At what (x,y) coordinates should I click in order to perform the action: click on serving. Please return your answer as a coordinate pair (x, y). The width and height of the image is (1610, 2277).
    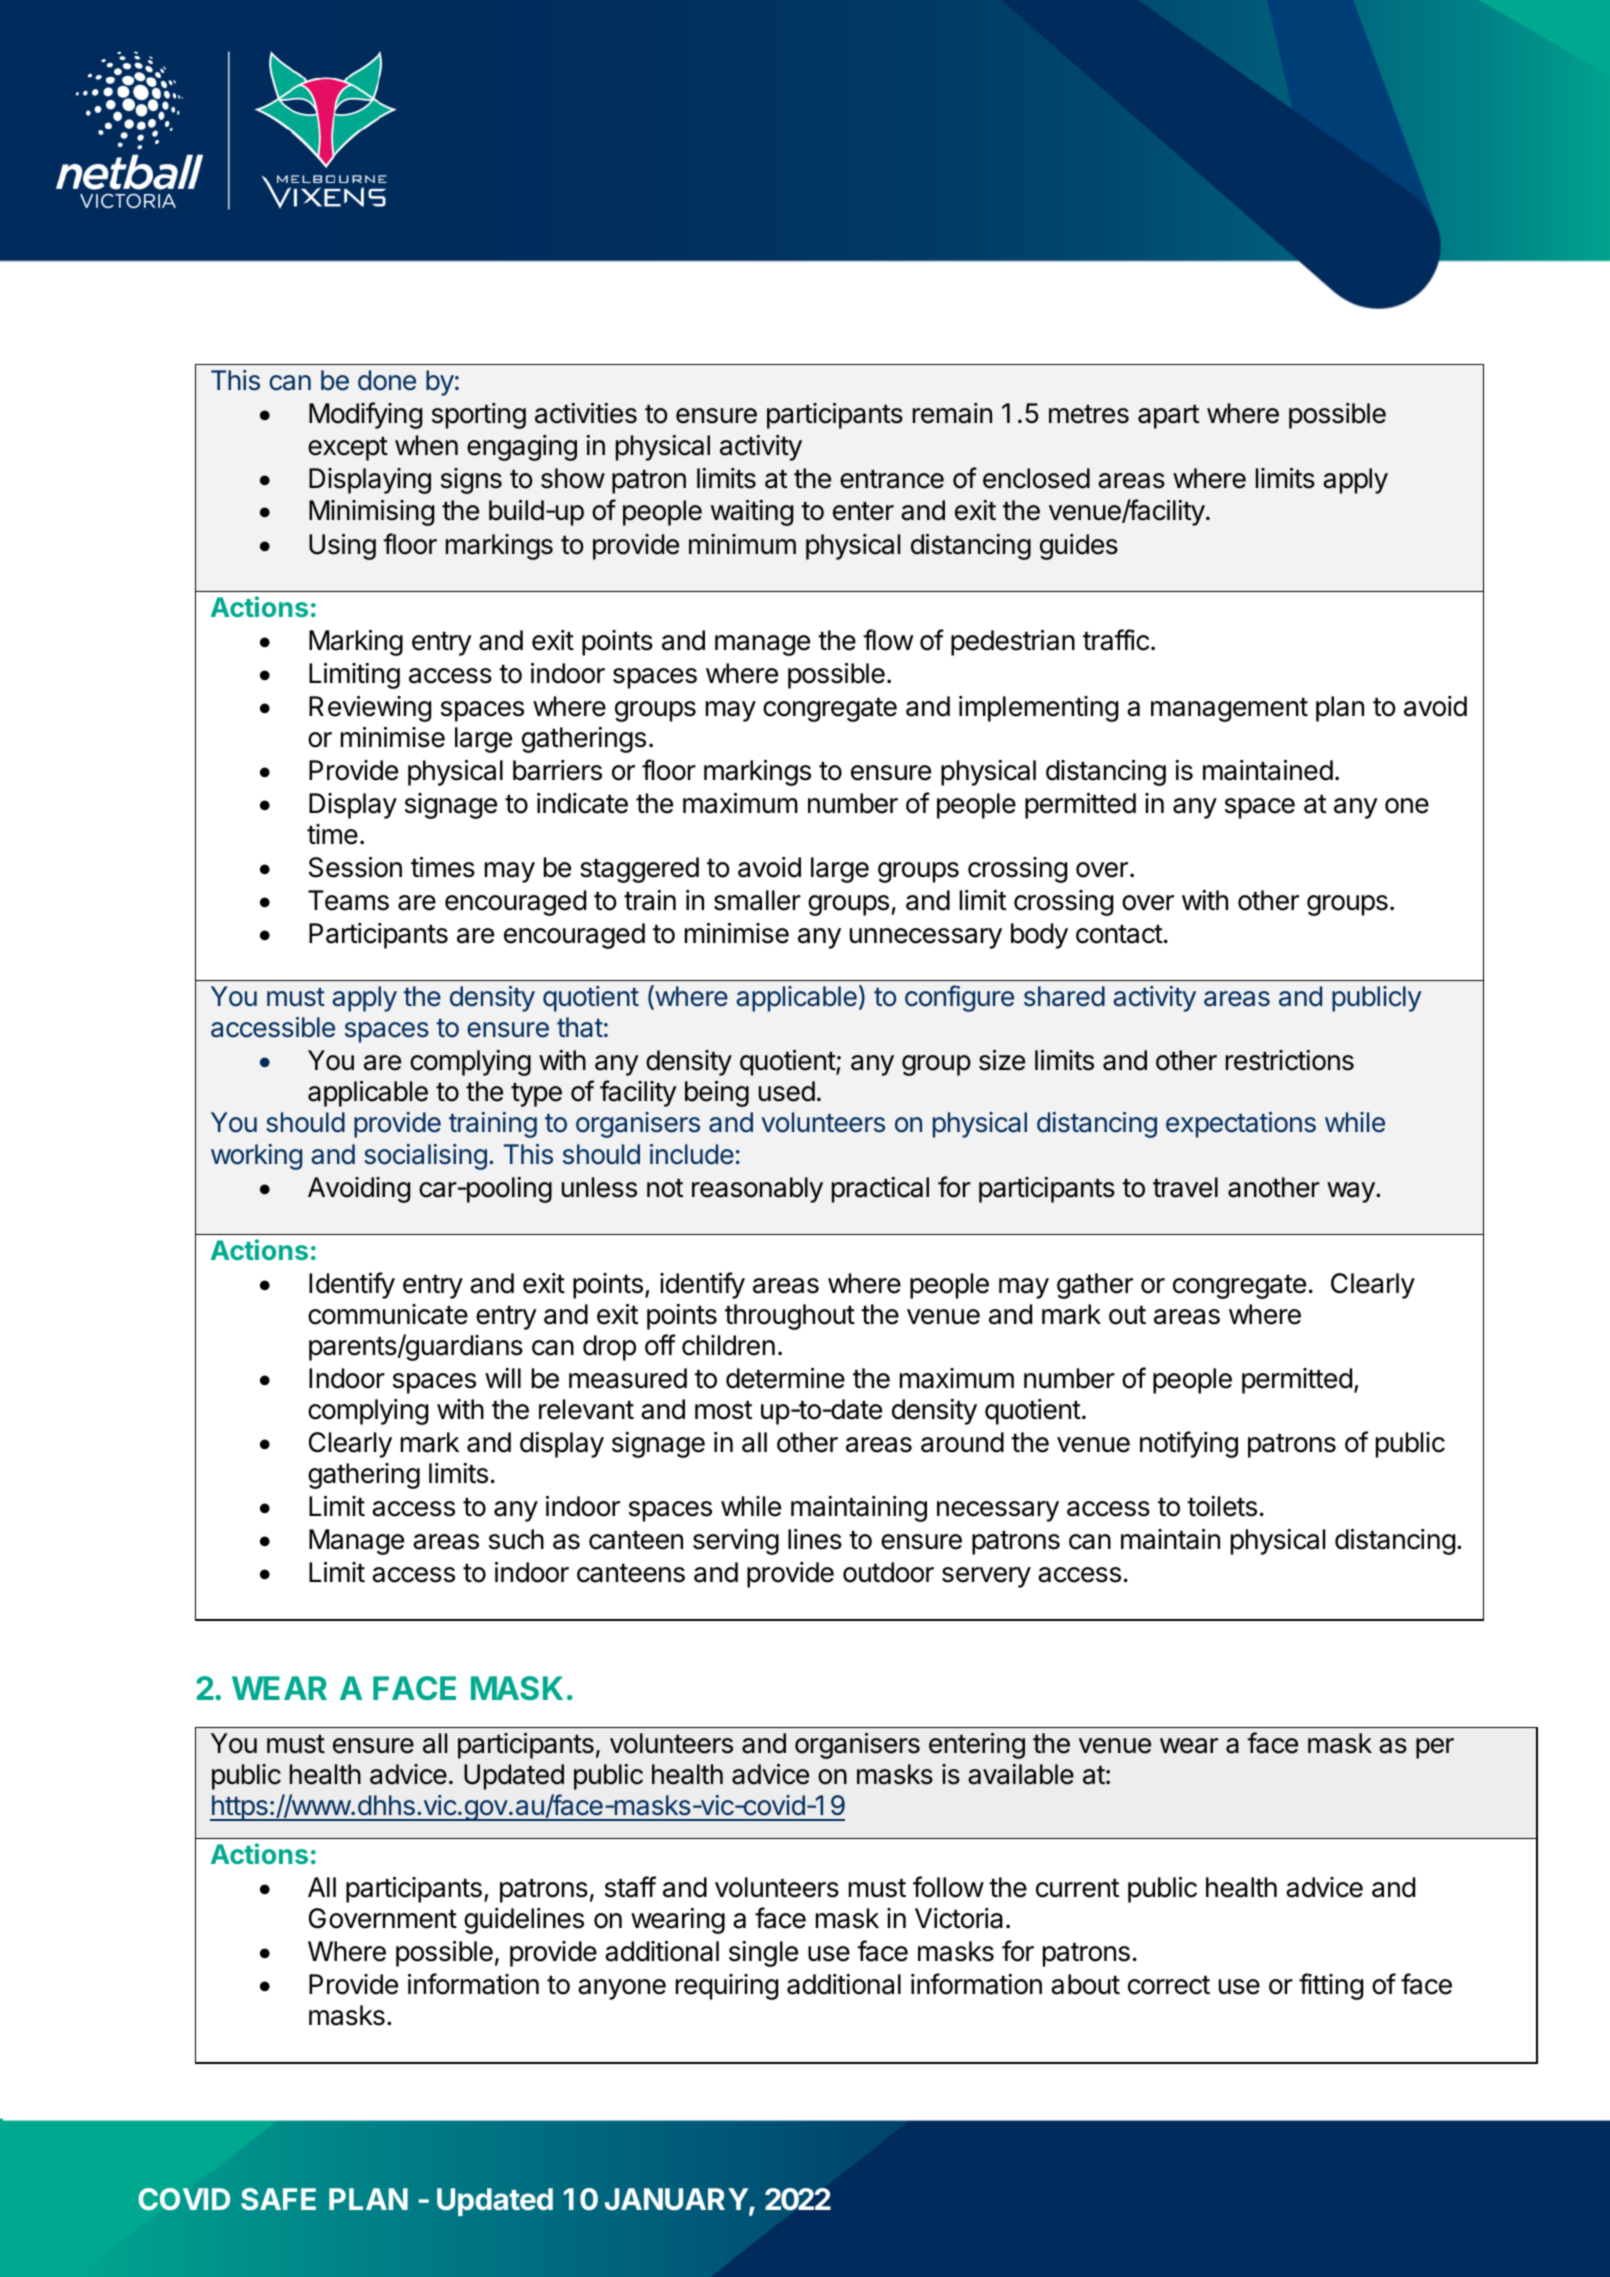
    Looking at the image, I should click on (736, 1542).
